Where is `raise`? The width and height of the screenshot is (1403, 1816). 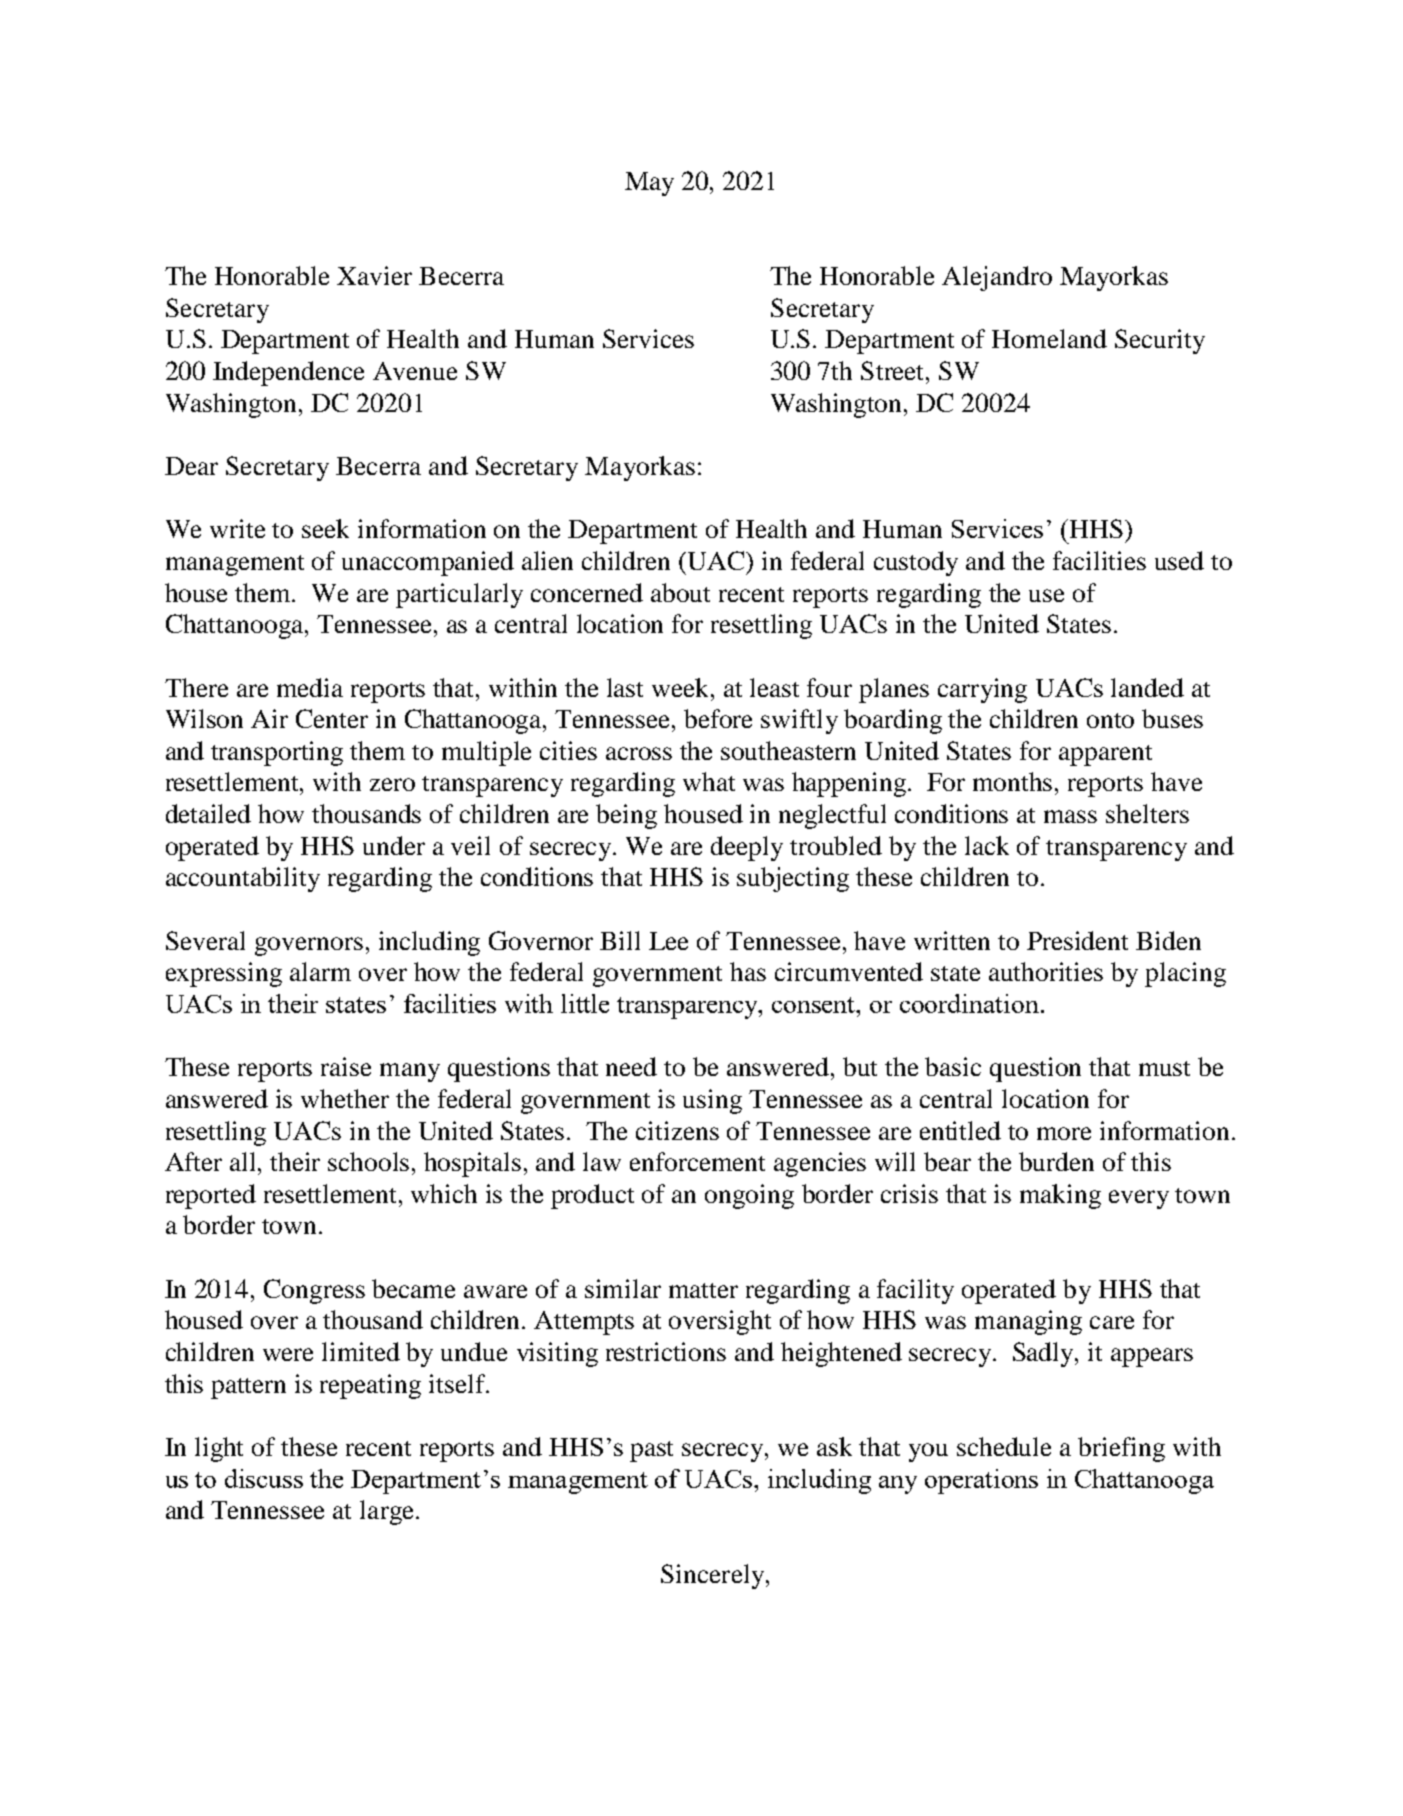
raise is located at coordinates (346, 1066).
